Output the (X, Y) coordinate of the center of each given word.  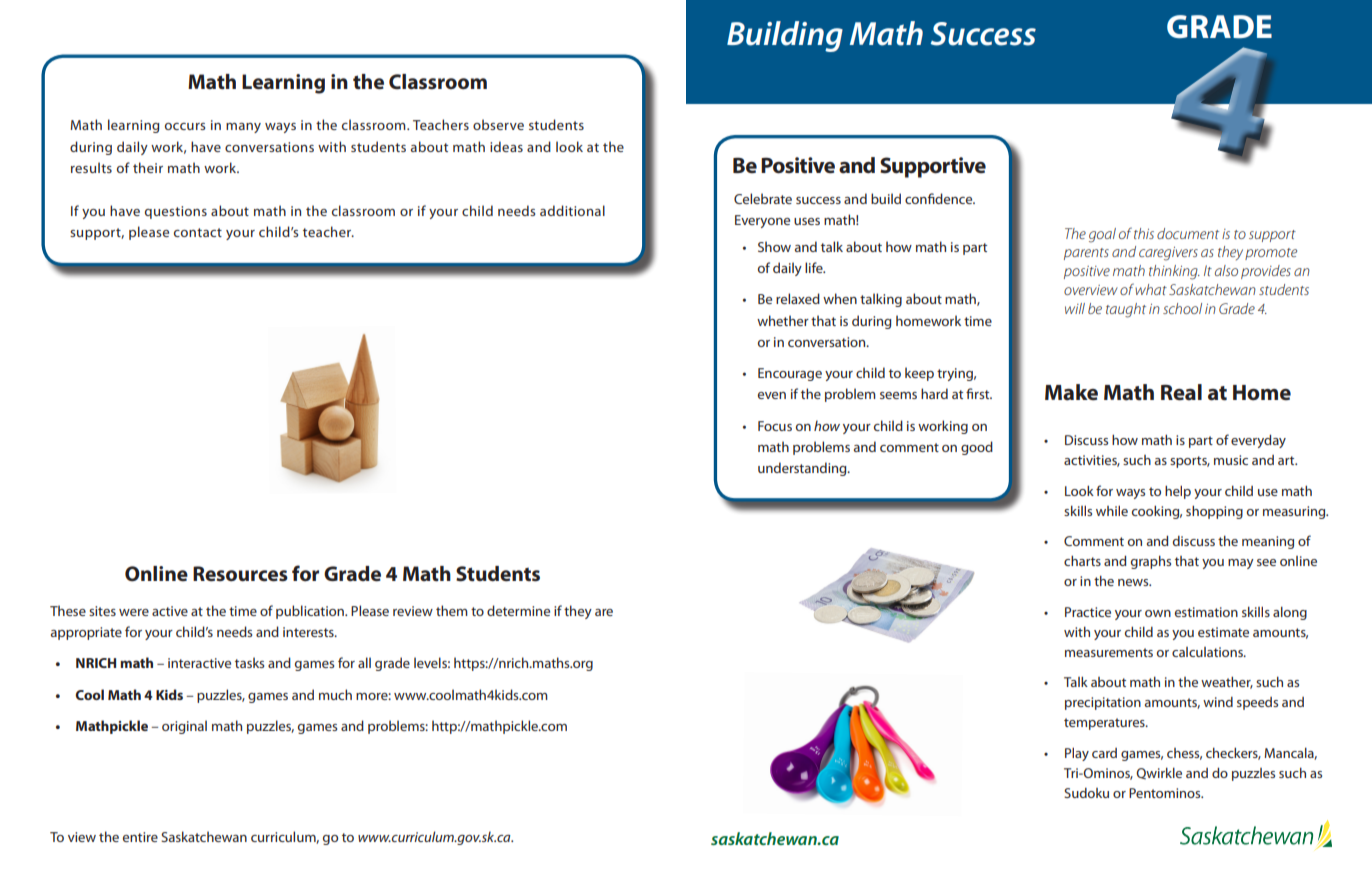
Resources (240, 574)
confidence (940, 198)
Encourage (790, 374)
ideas (506, 146)
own (1158, 613)
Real (1181, 392)
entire (140, 837)
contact (198, 232)
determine (518, 610)
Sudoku (1086, 793)
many (243, 128)
